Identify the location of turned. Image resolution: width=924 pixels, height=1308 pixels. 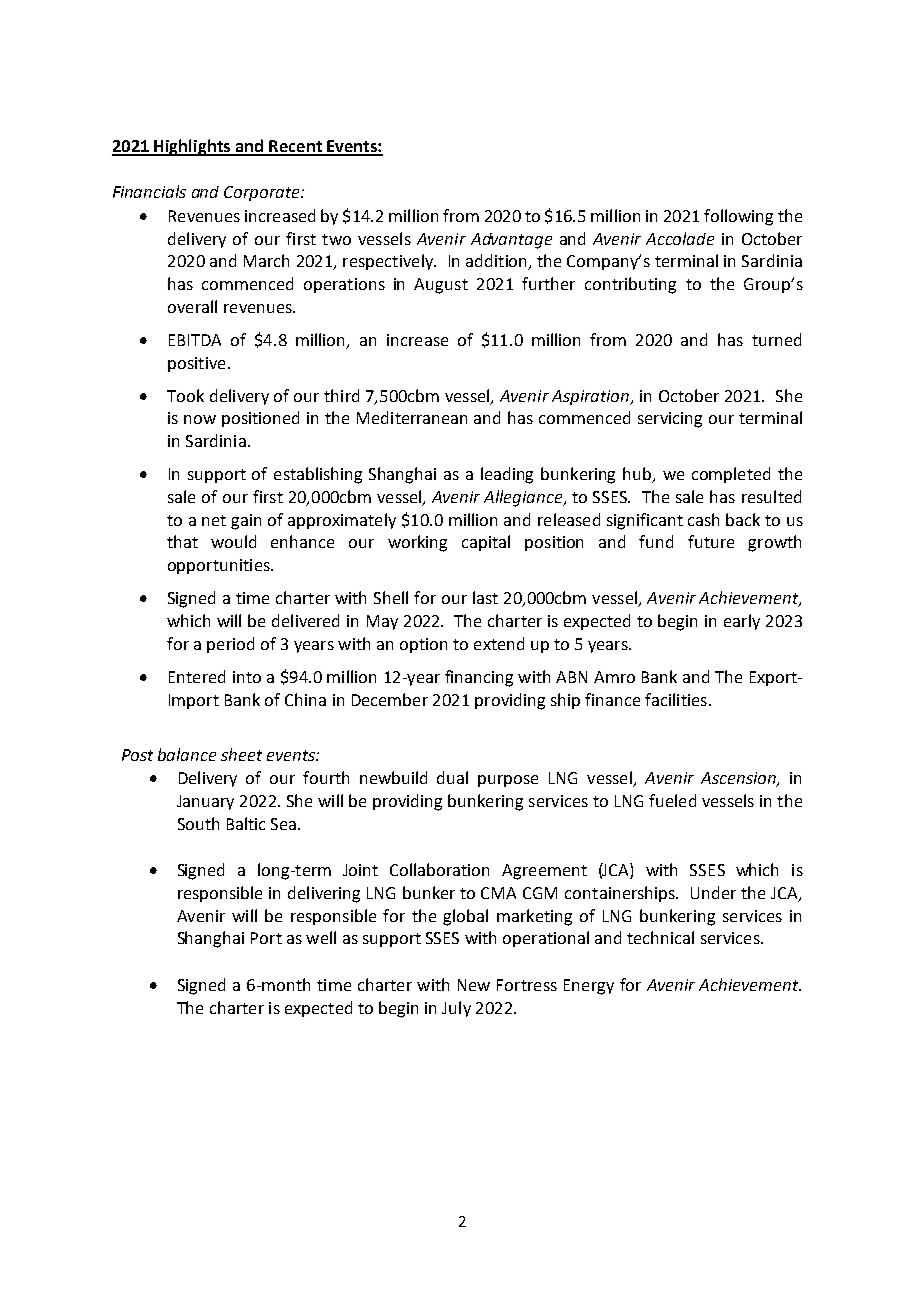
(776, 339).
